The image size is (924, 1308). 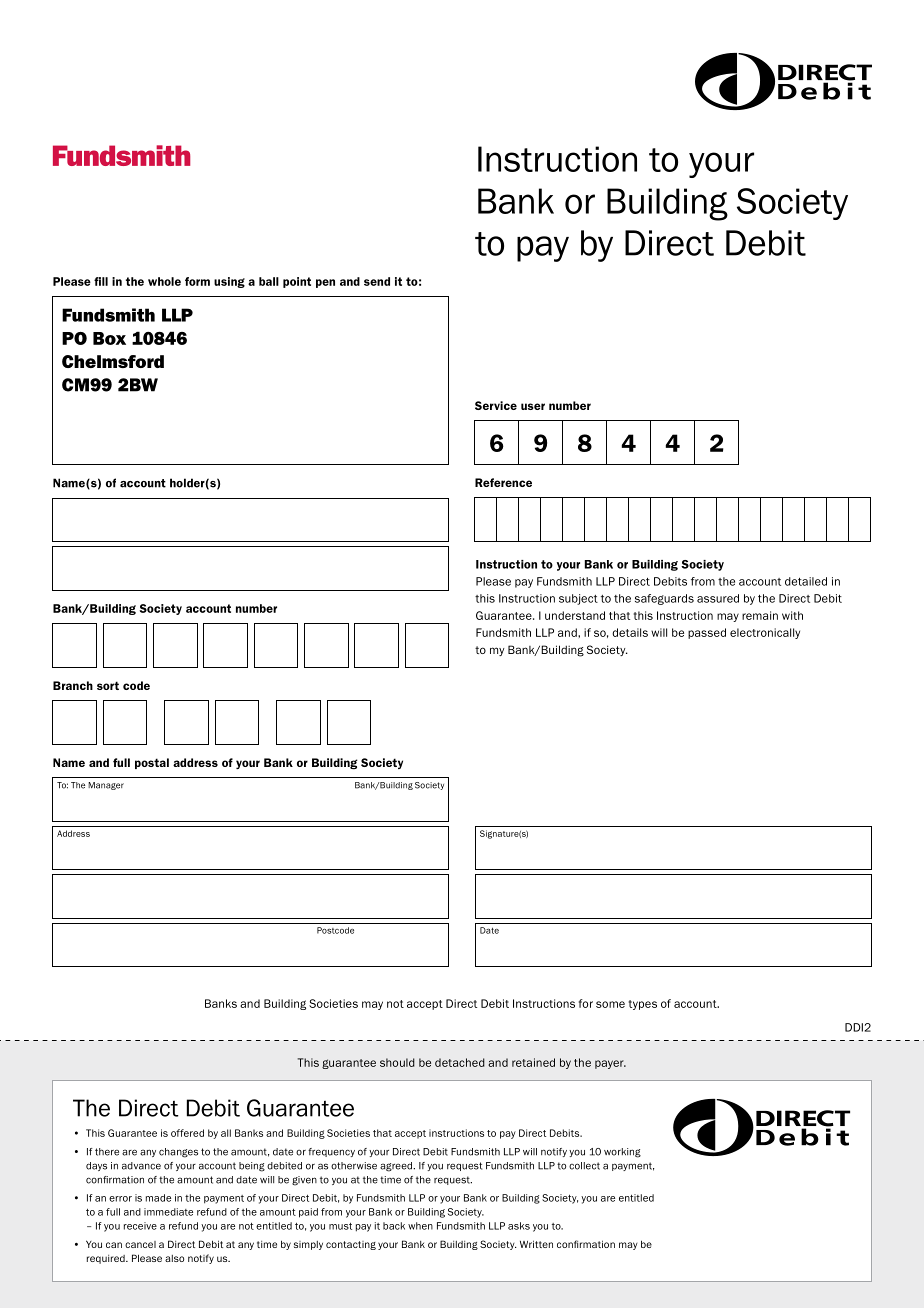 I want to click on postal, so click(x=152, y=763).
